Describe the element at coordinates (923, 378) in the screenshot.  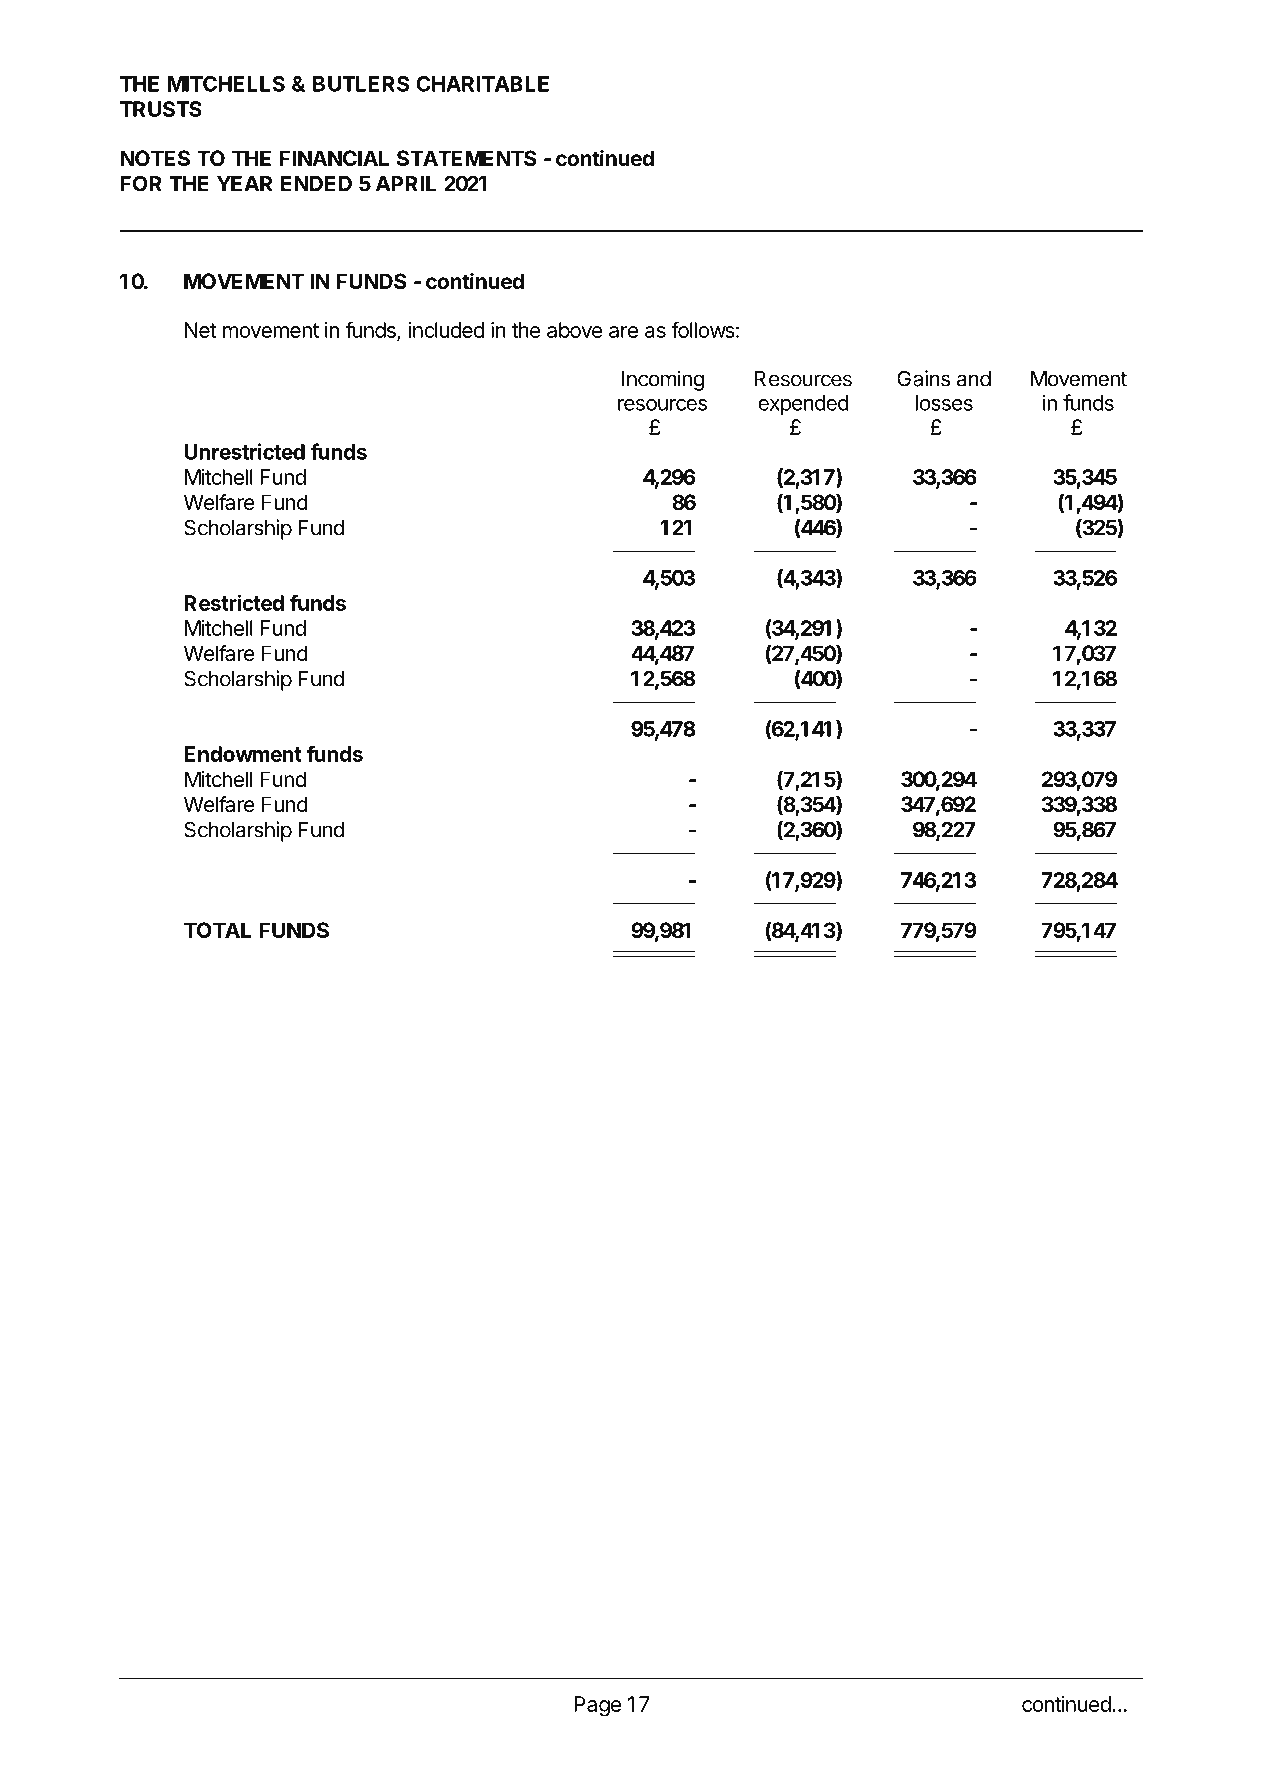
I see `Gains` at that location.
